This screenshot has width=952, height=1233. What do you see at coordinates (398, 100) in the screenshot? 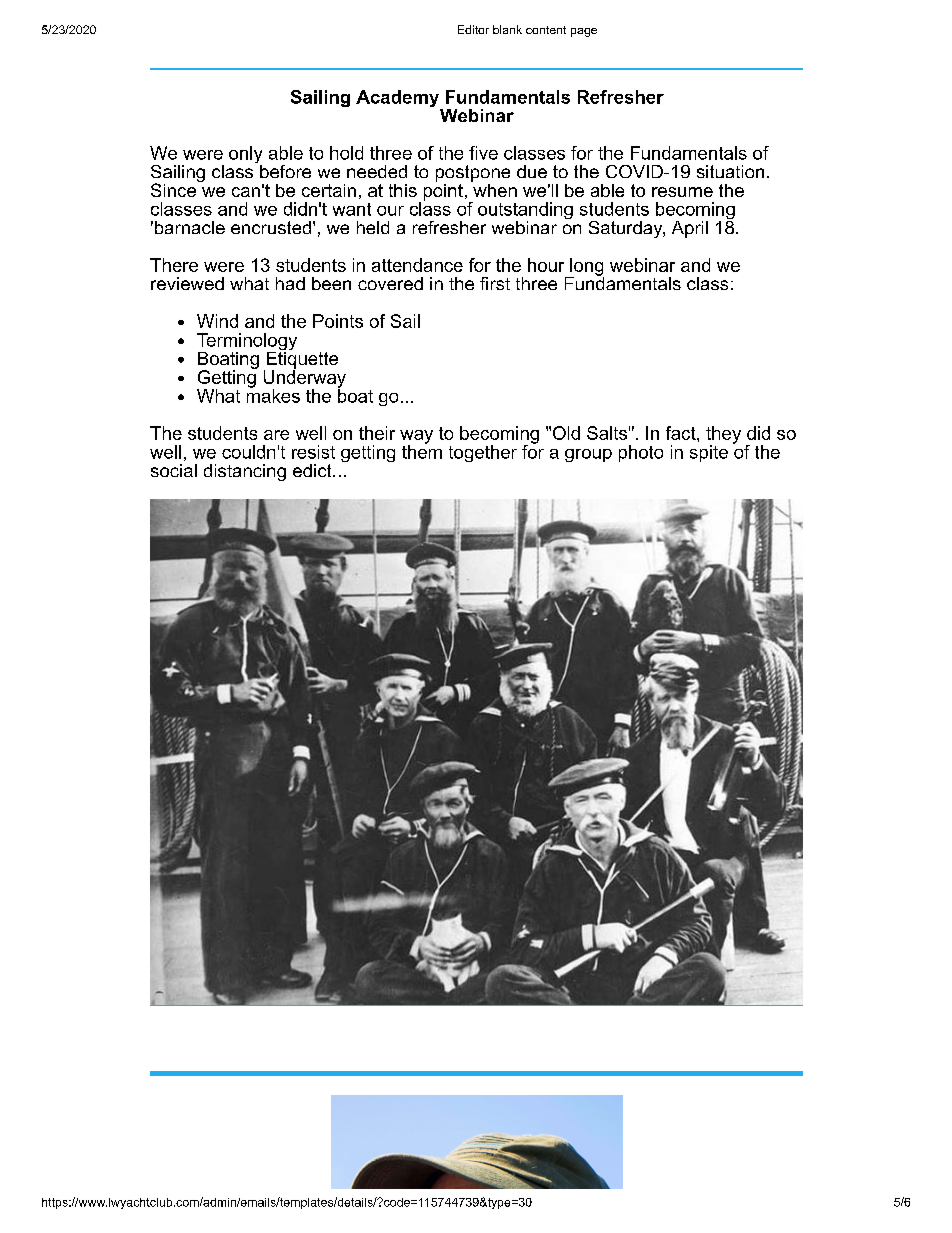
I see `Academy` at bounding box center [398, 100].
